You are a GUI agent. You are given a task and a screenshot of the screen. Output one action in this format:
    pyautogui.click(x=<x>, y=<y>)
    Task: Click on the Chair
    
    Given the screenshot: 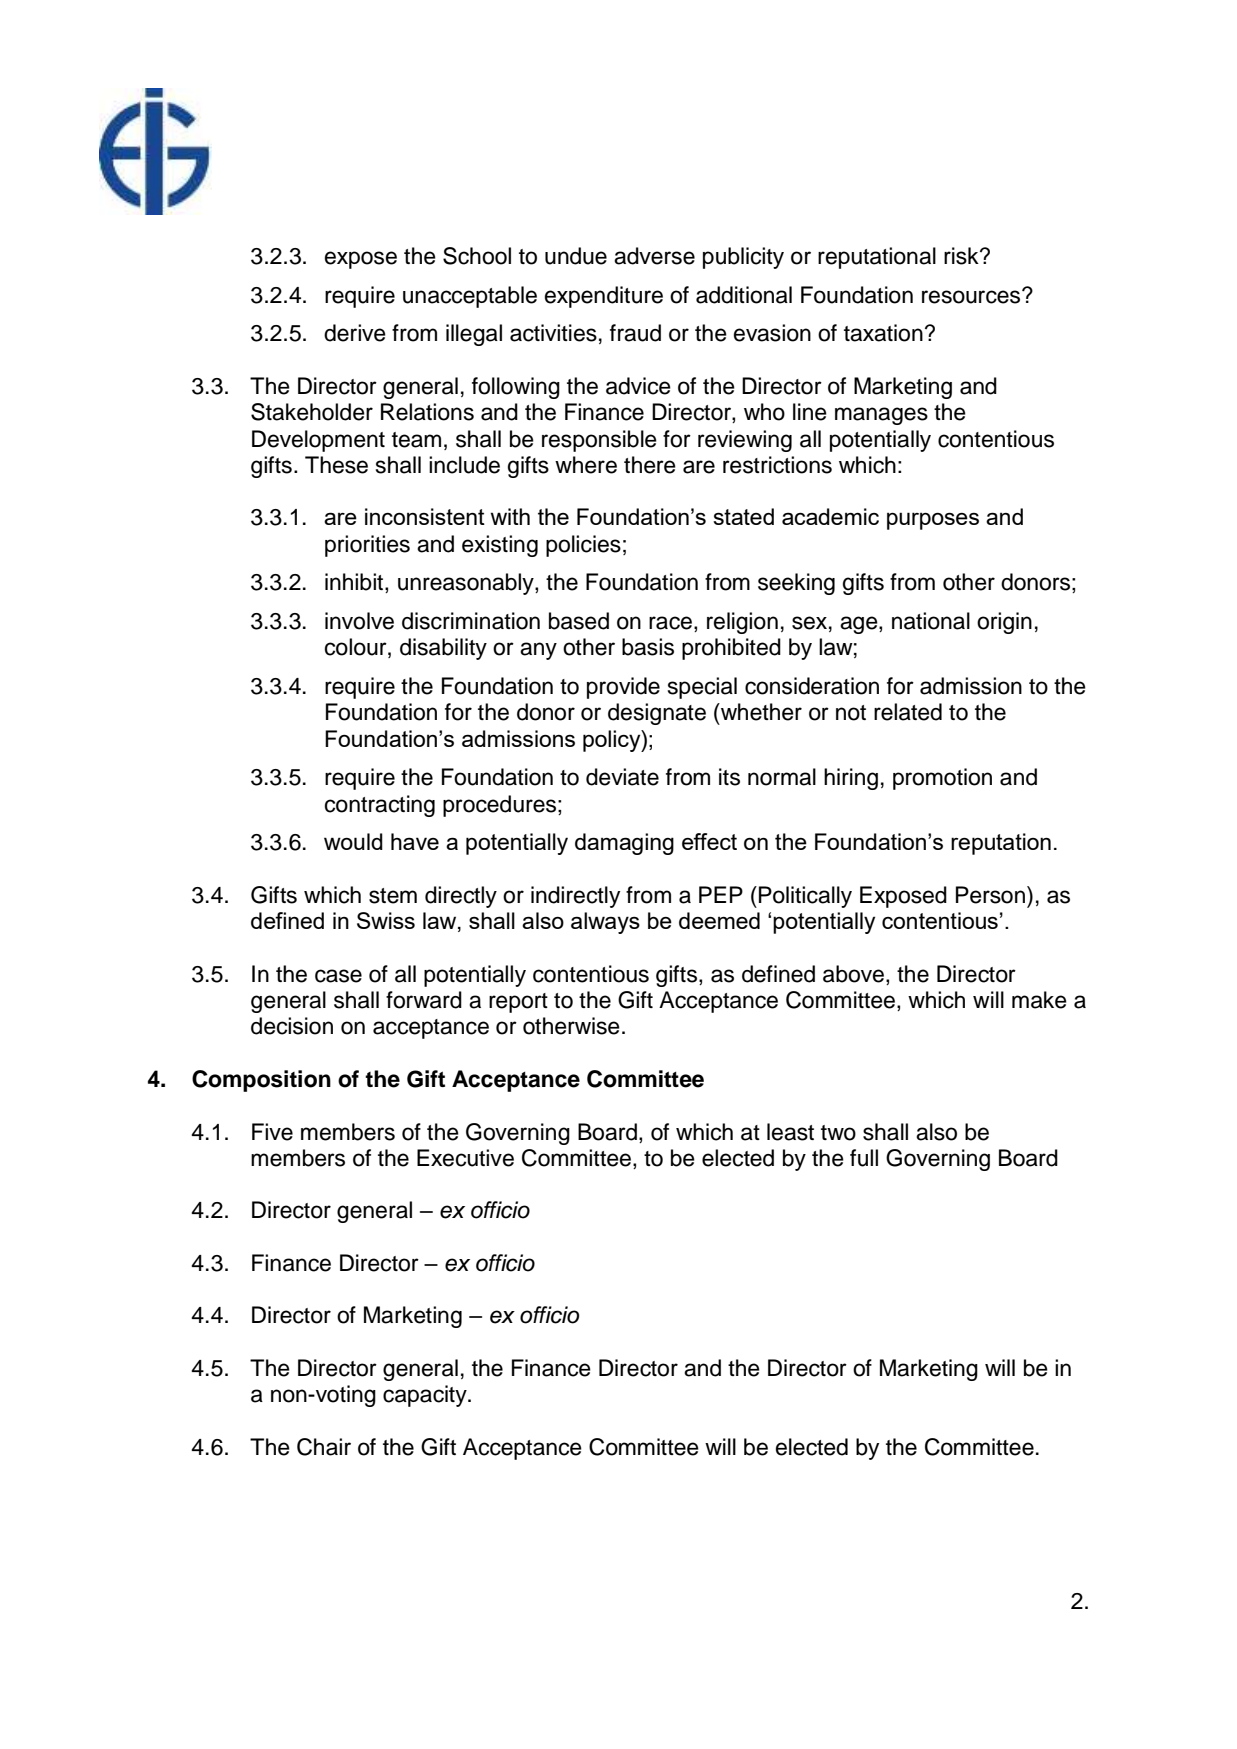 What is the action you would take?
    pyautogui.click(x=324, y=1447)
